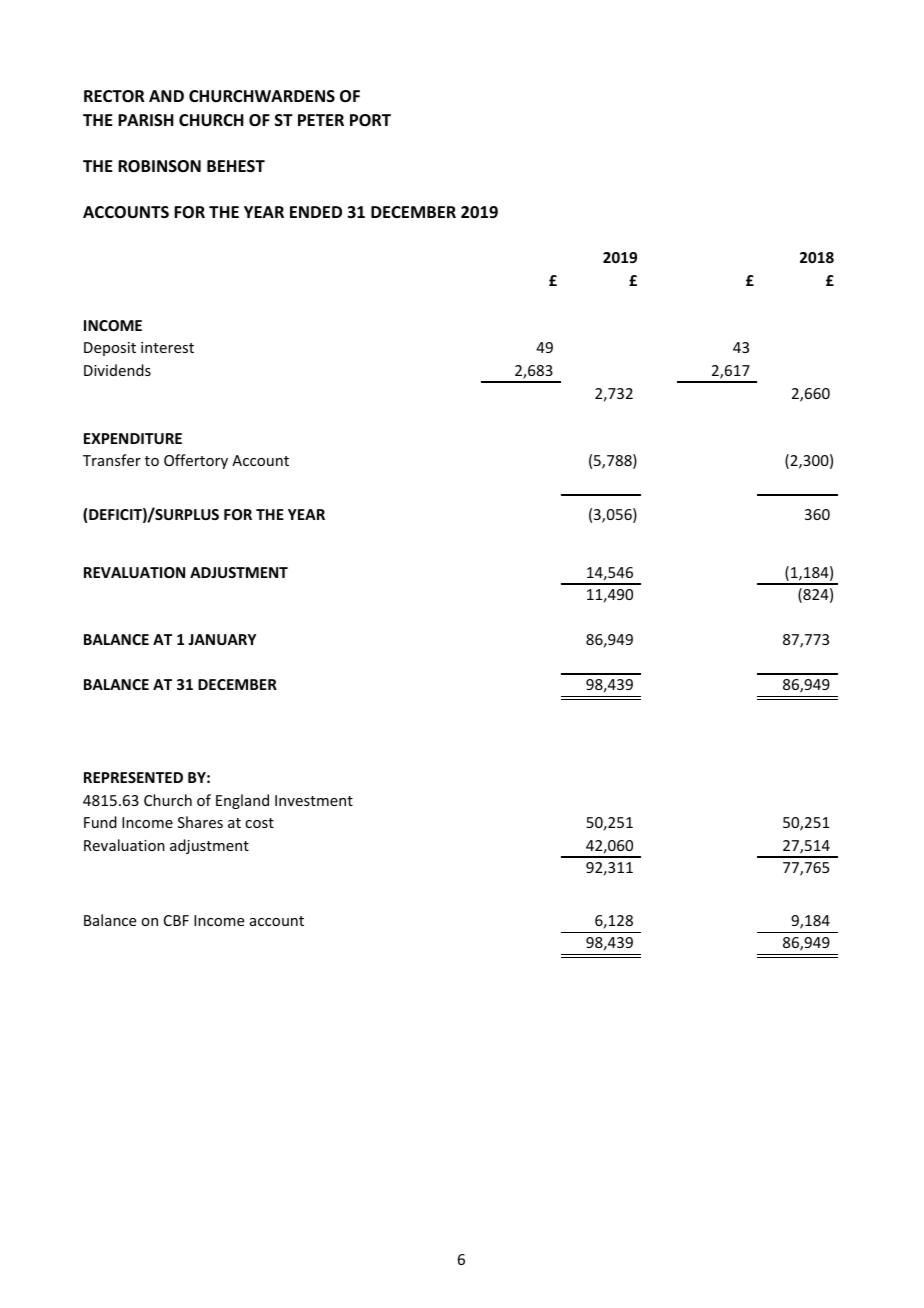 Image resolution: width=924 pixels, height=1308 pixels. Describe the element at coordinates (176, 920) in the screenshot. I see `CBF` at that location.
